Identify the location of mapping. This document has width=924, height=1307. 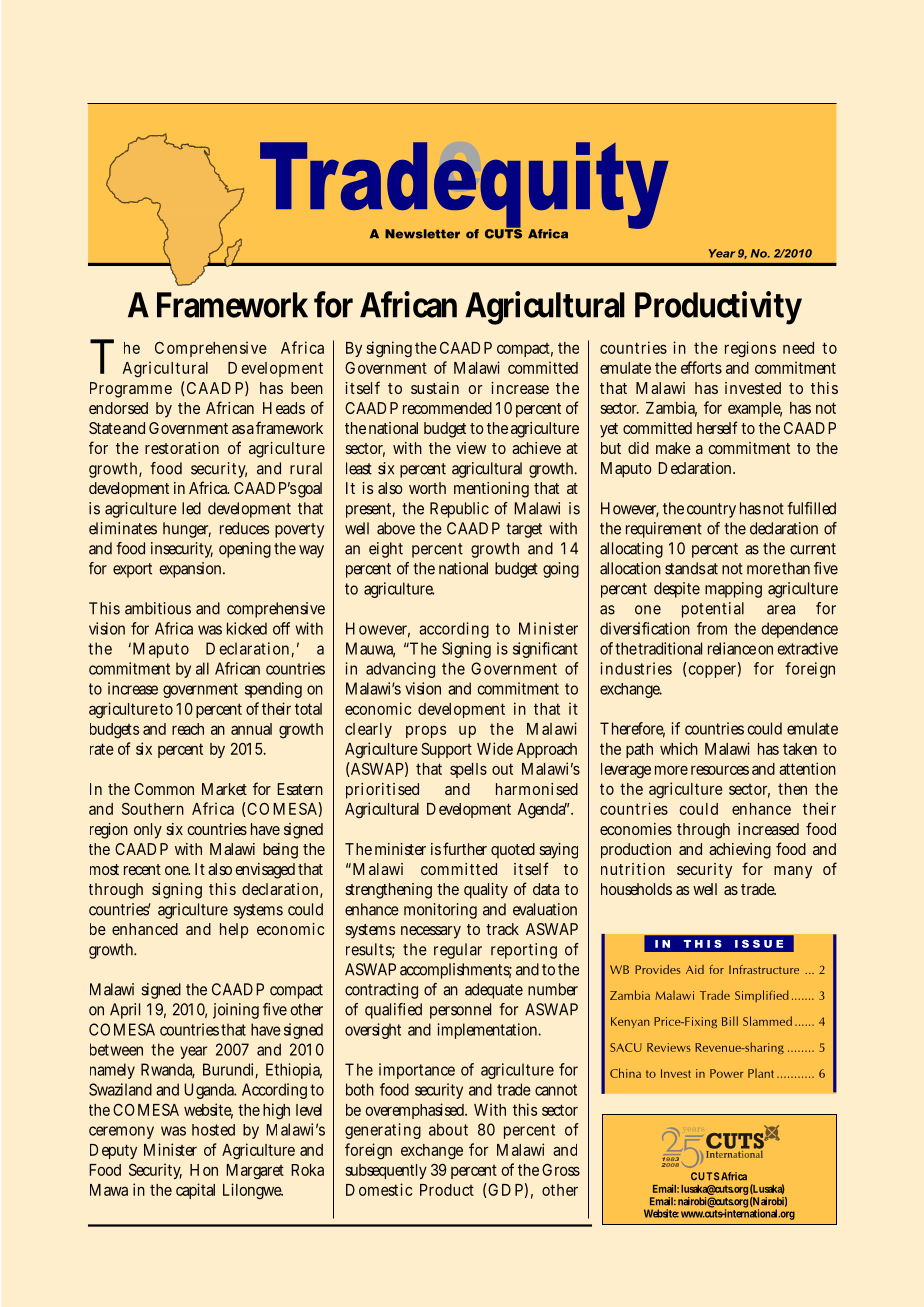
(733, 590).
